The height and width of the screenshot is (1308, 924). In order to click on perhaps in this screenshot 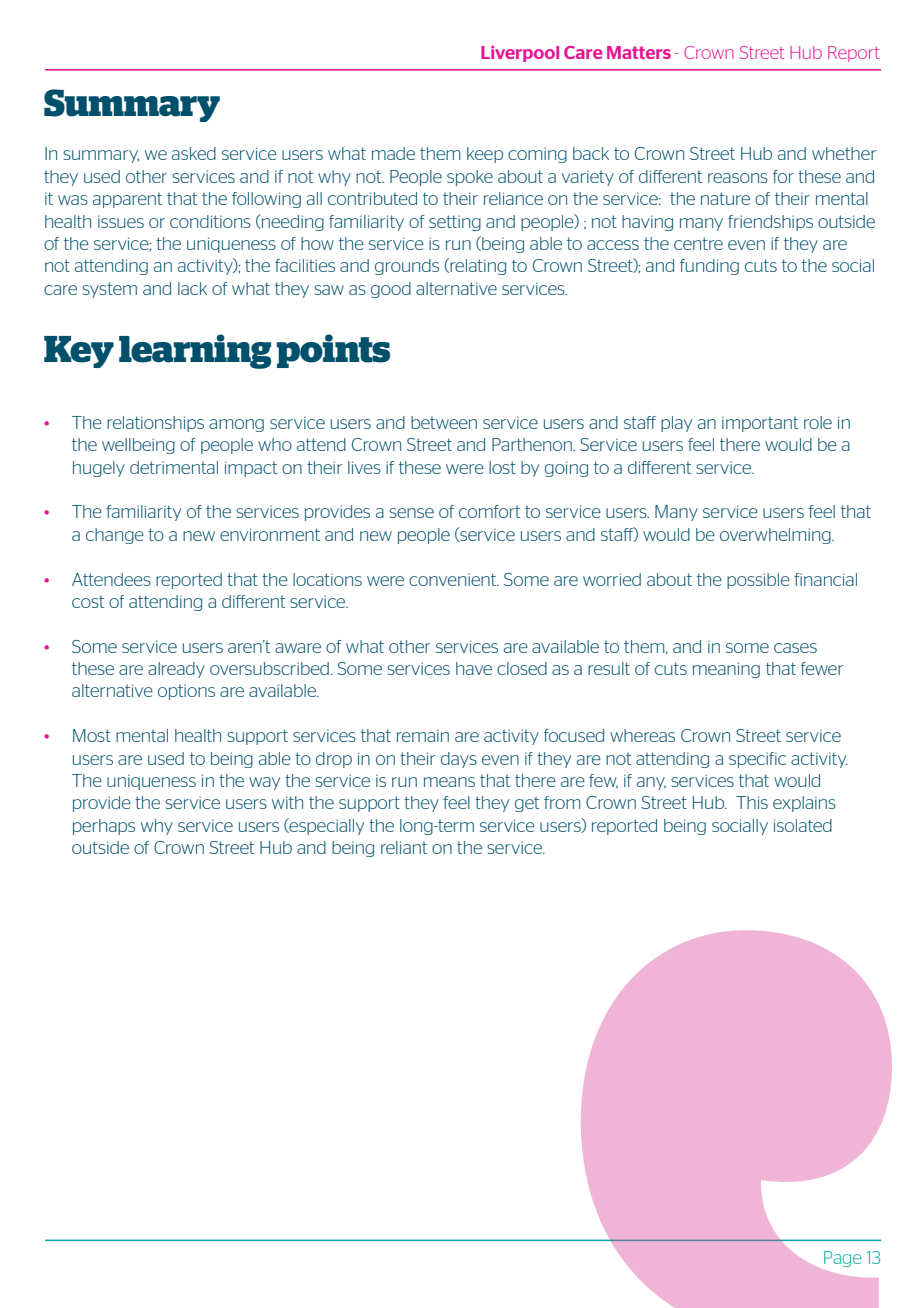, I will do `click(104, 827)`.
